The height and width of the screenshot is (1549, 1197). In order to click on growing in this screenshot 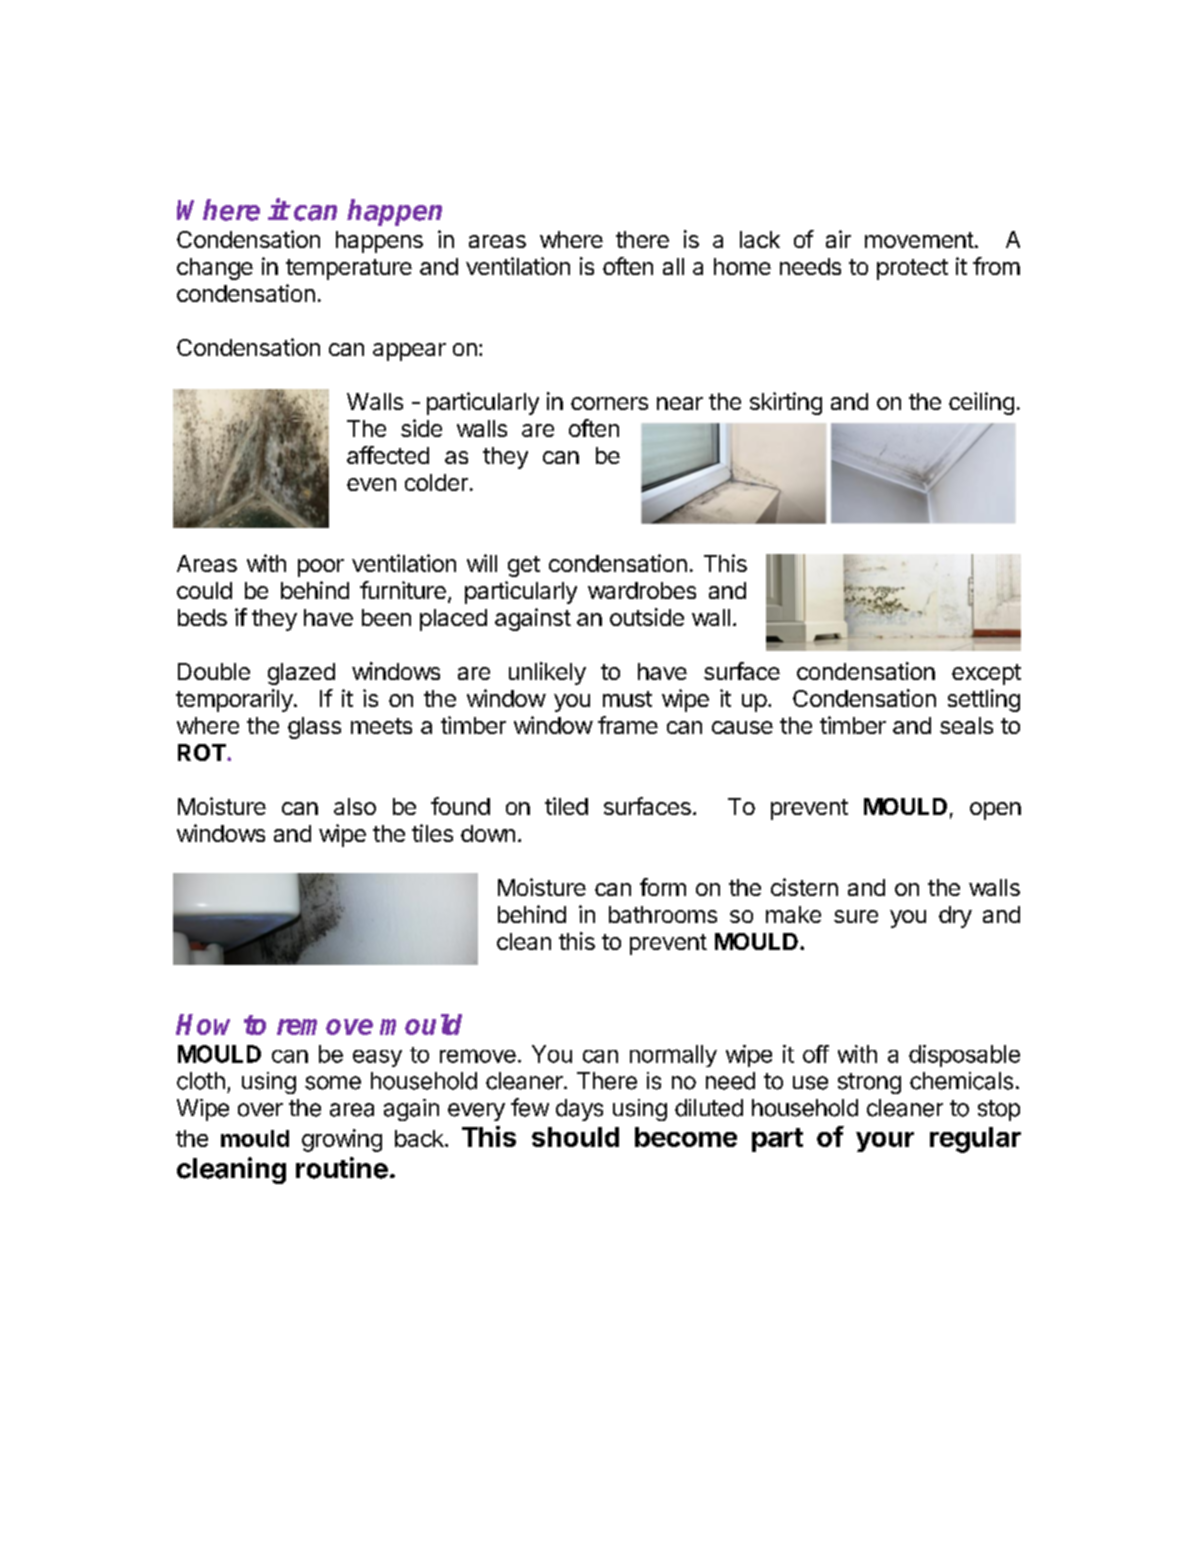, I will do `click(342, 1140)`.
